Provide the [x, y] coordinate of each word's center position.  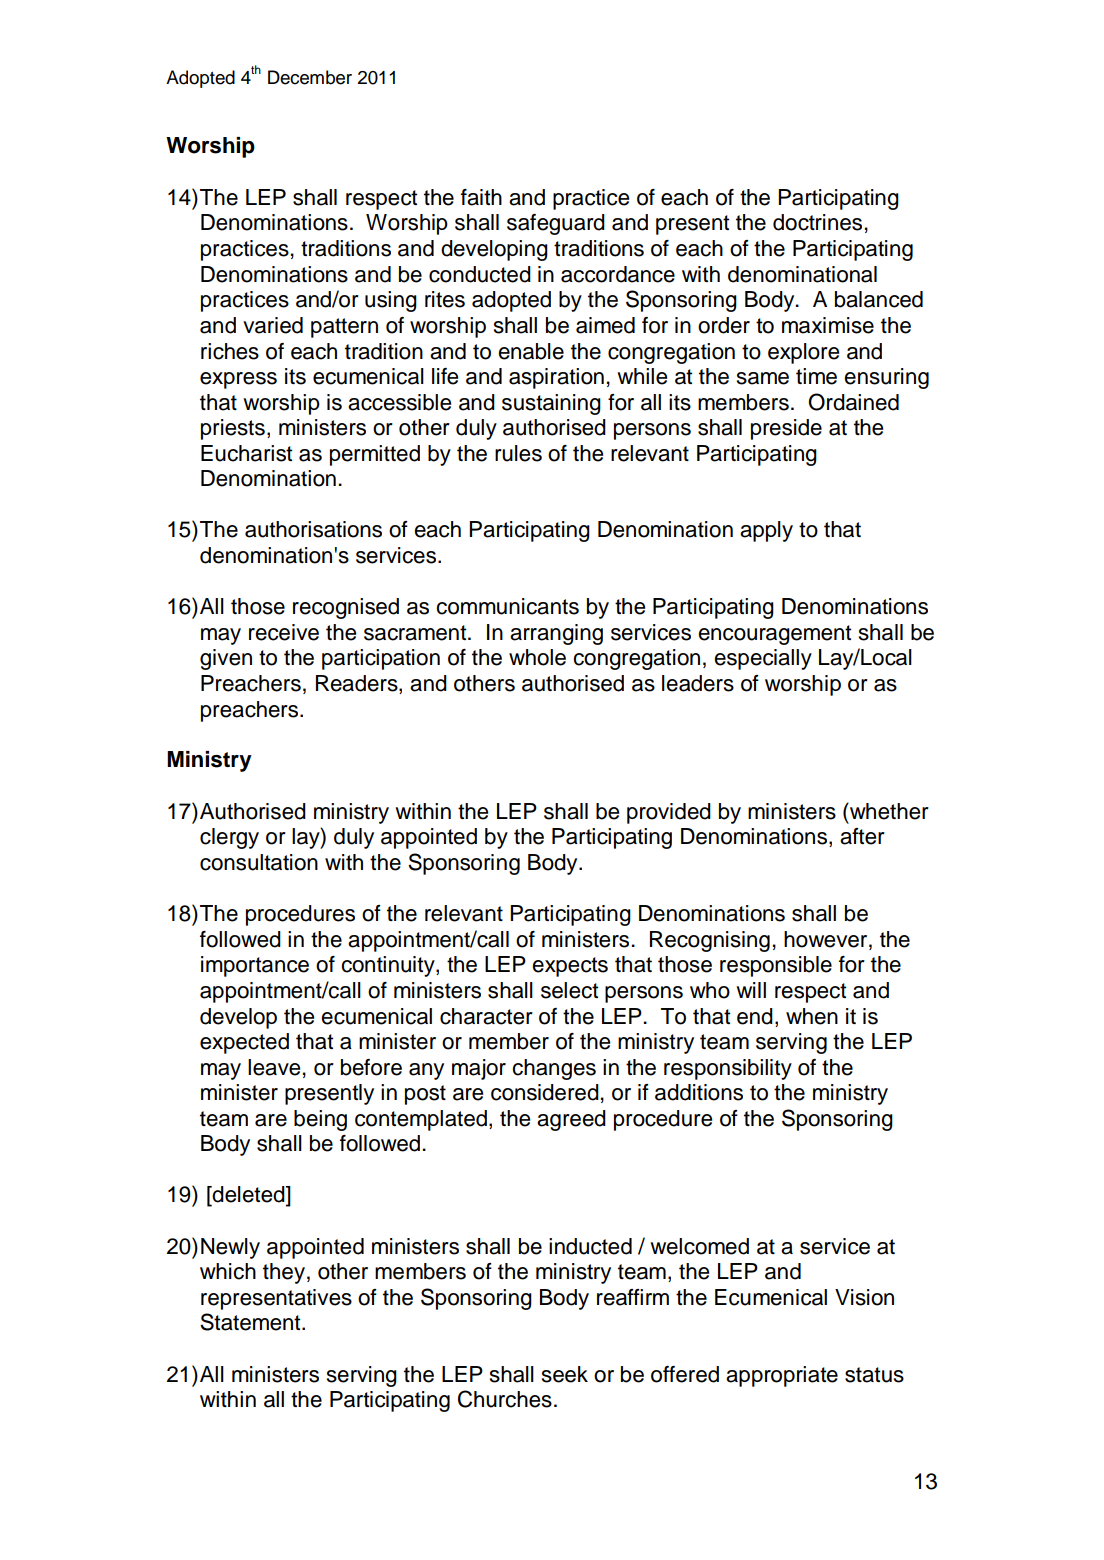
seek [565, 1374]
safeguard [556, 224]
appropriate [782, 1376]
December [310, 77]
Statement [251, 1322]
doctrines [817, 222]
